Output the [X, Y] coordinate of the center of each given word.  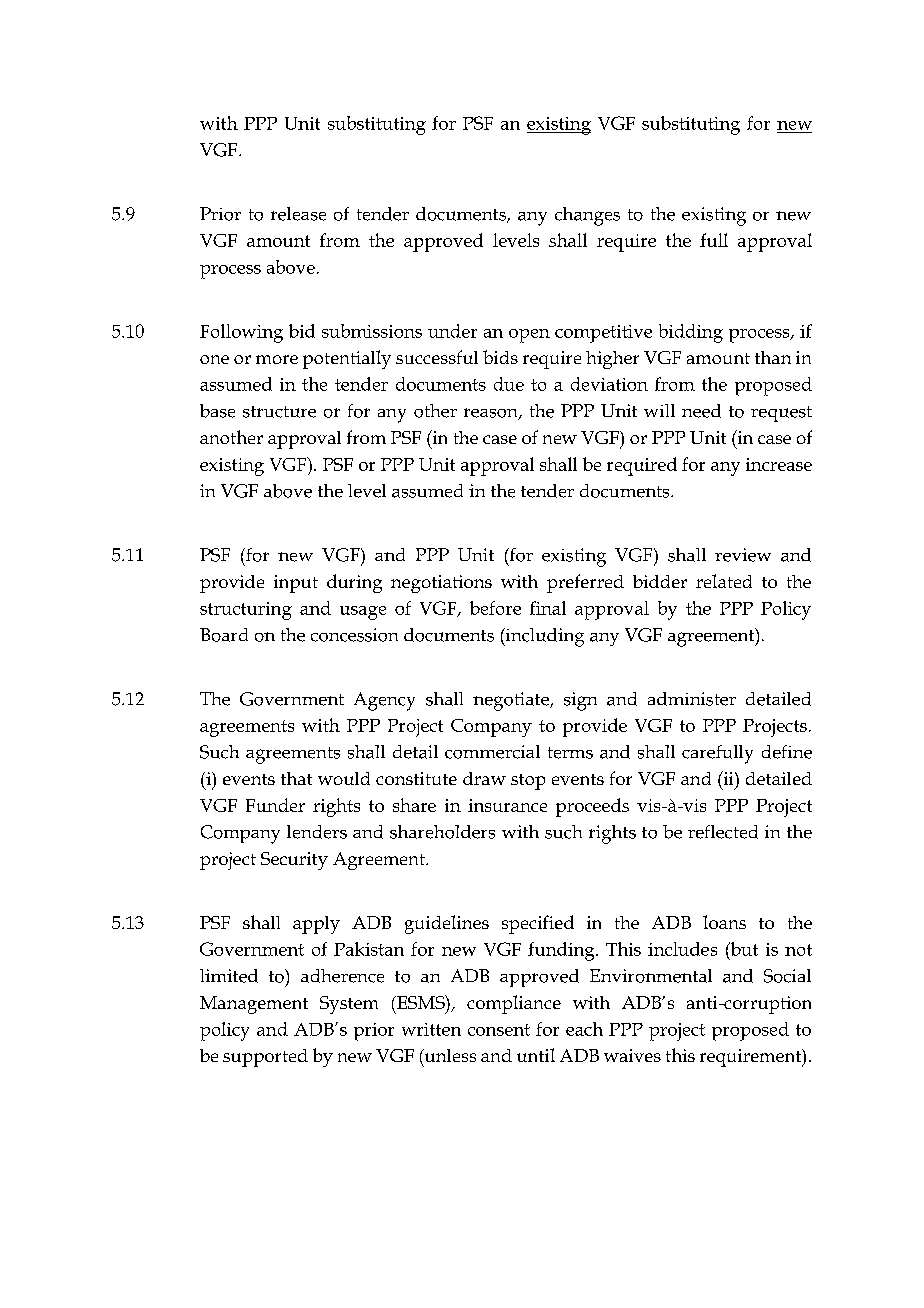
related [724, 581]
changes [587, 216]
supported [265, 1058]
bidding [691, 333]
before [495, 608]
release [298, 214]
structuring [246, 611]
